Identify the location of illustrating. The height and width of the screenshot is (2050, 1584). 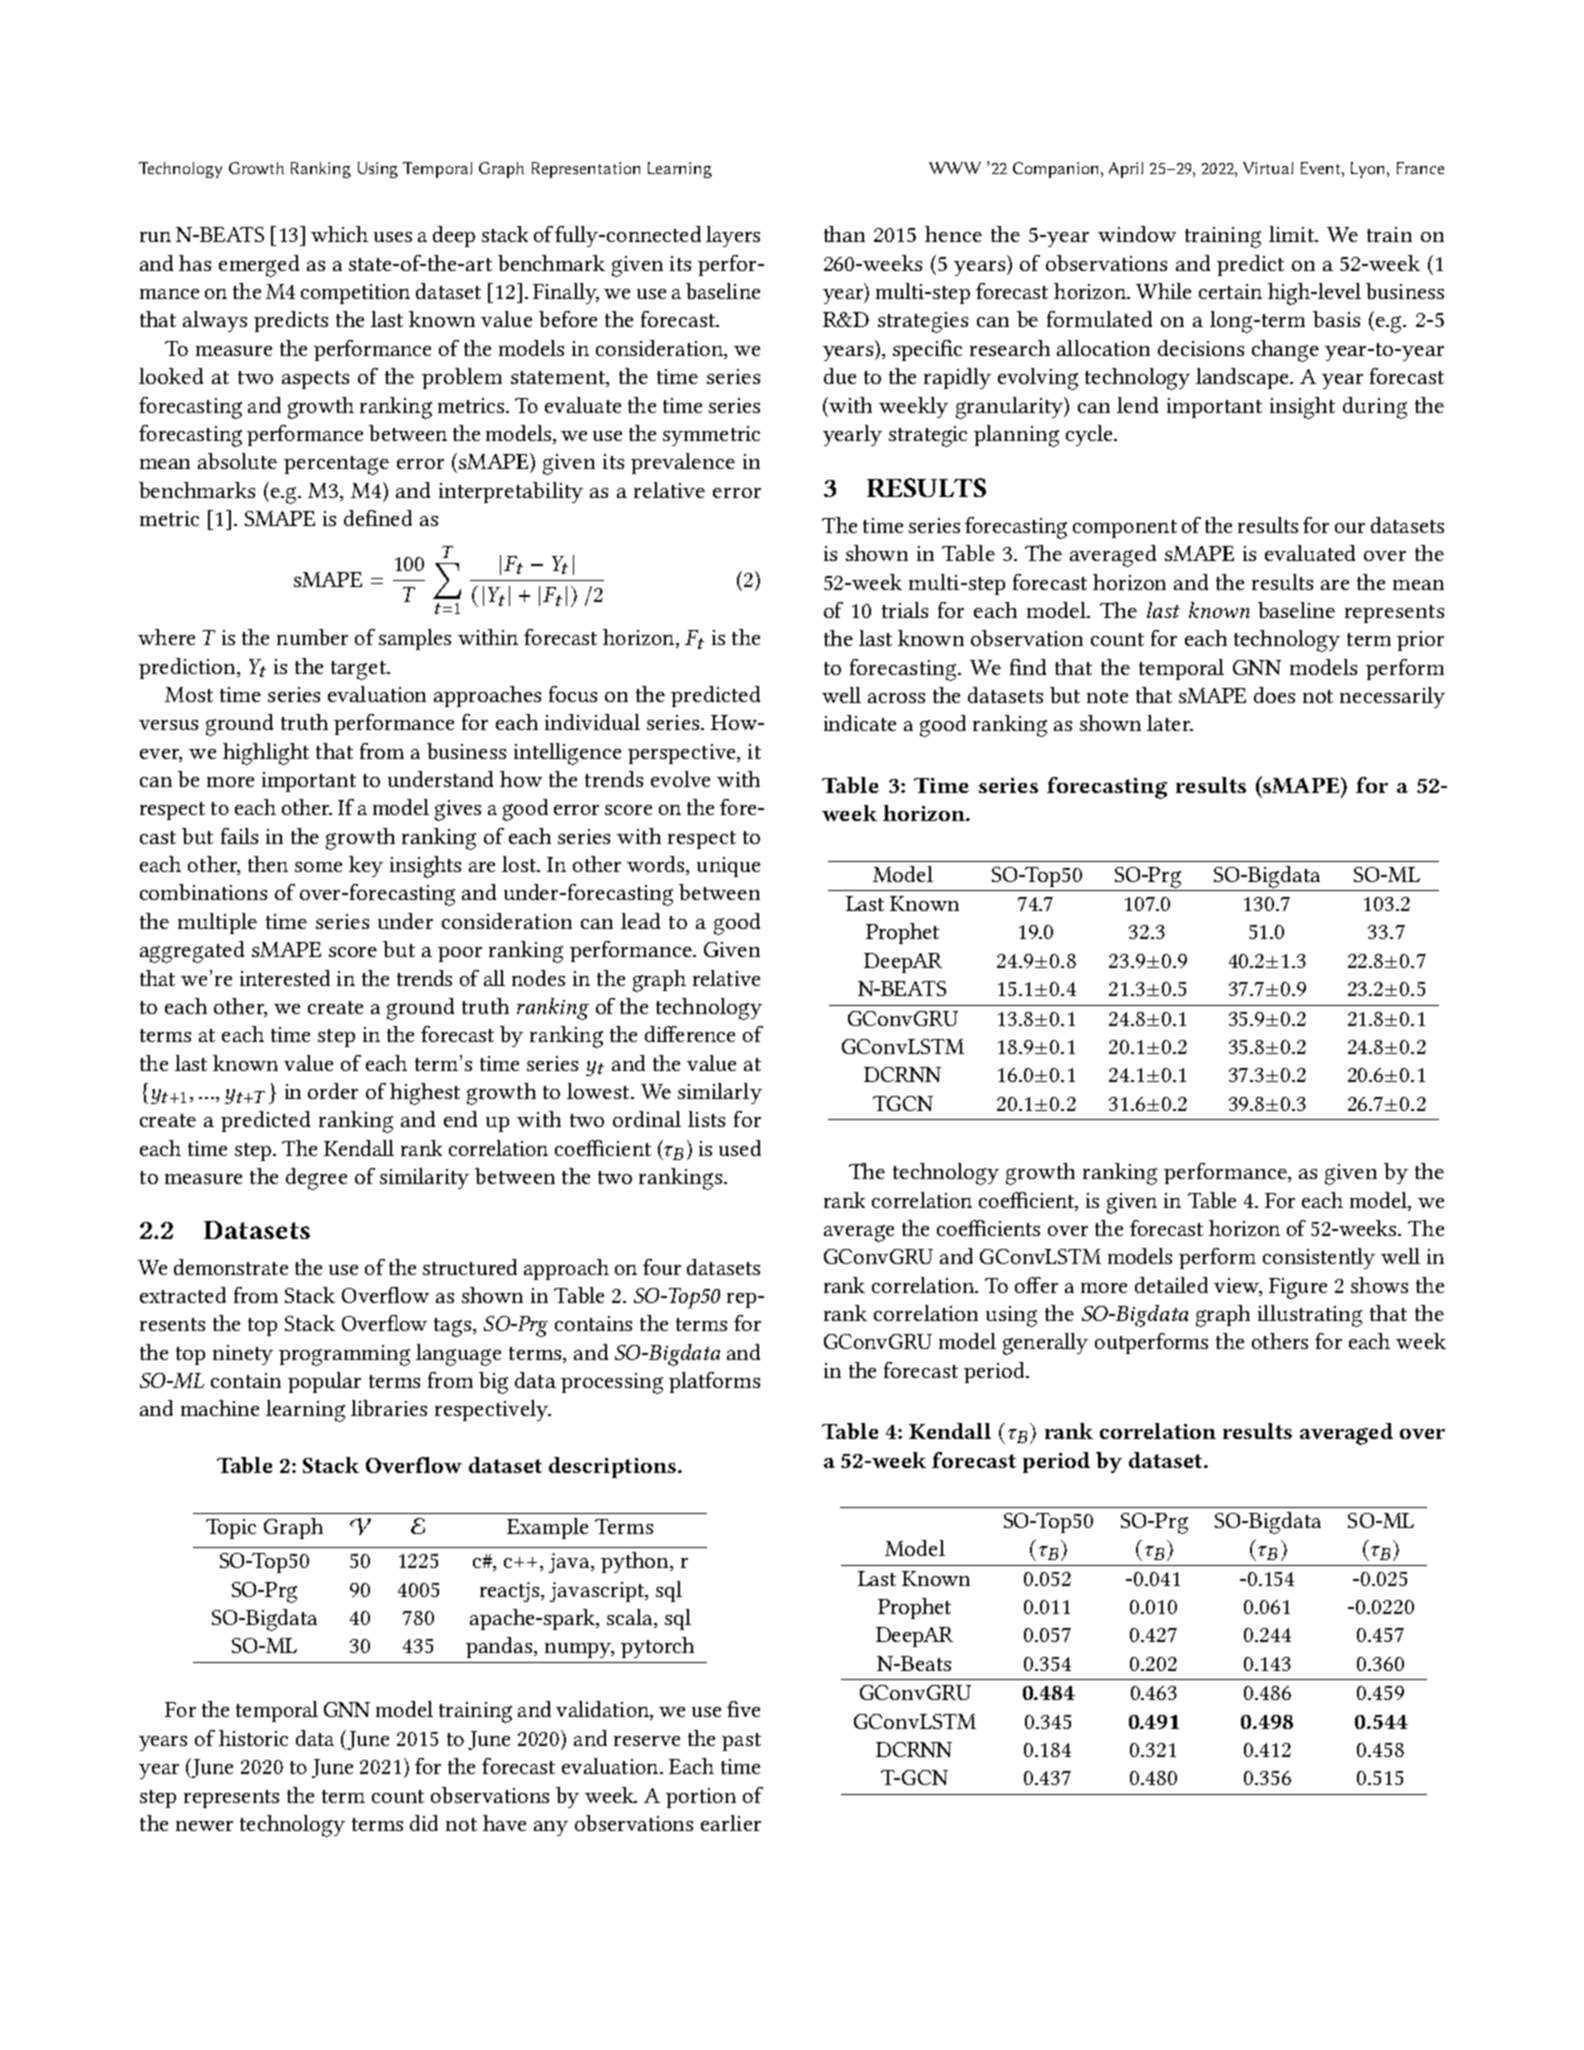
(1310, 1316).
